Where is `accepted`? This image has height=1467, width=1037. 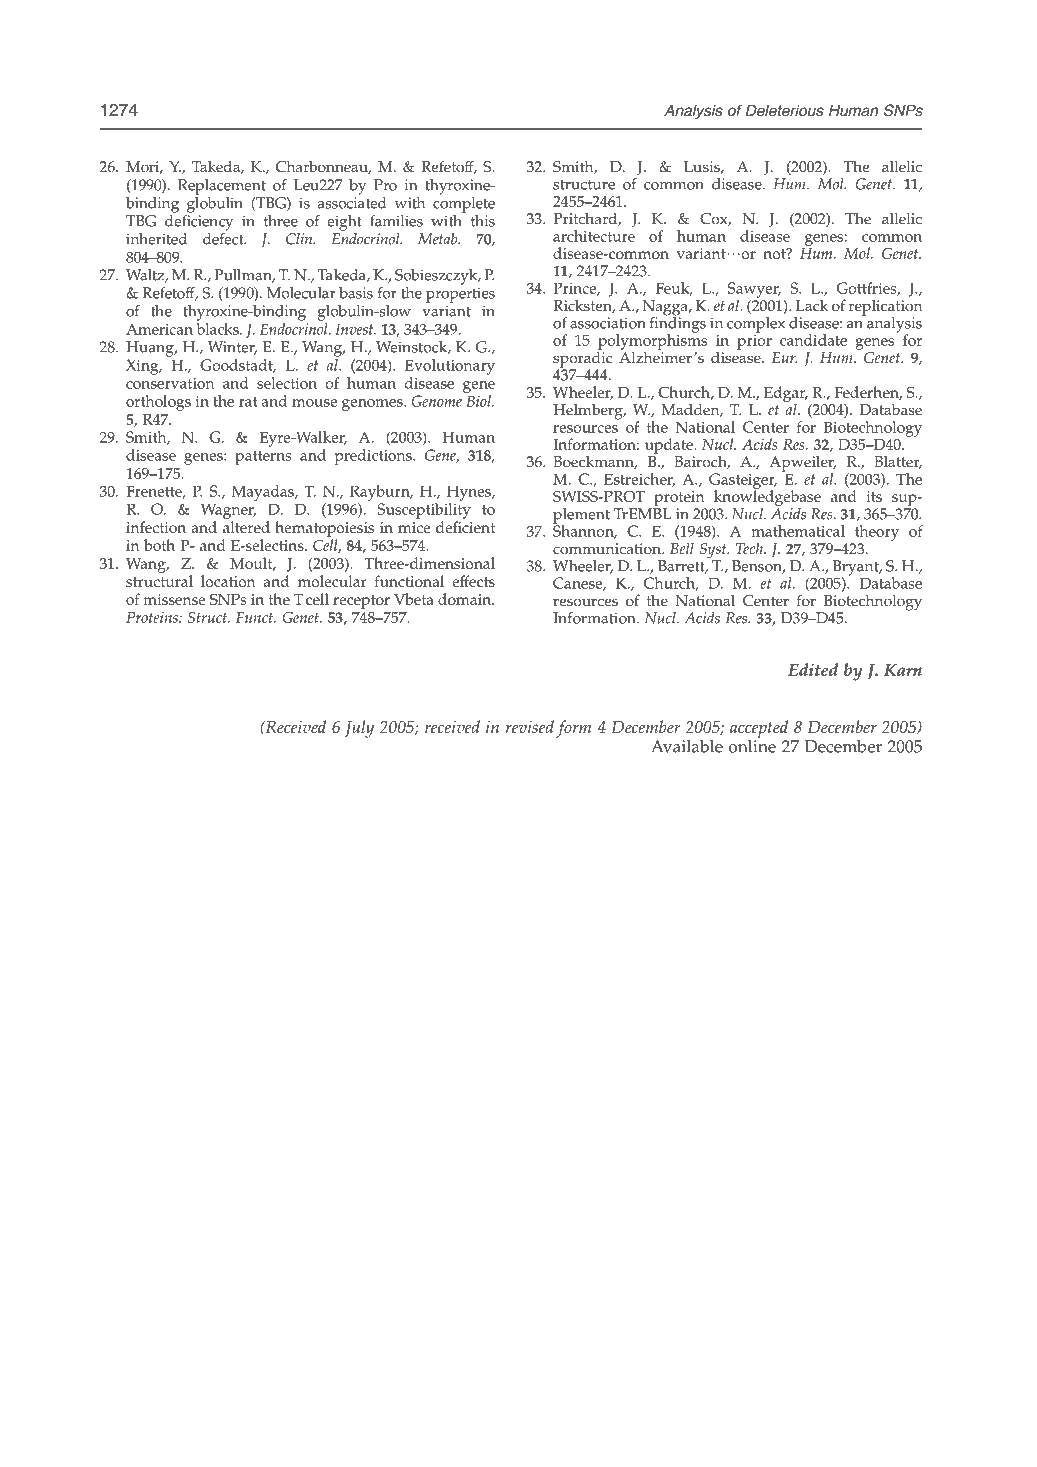
accepted is located at coordinates (759, 730).
